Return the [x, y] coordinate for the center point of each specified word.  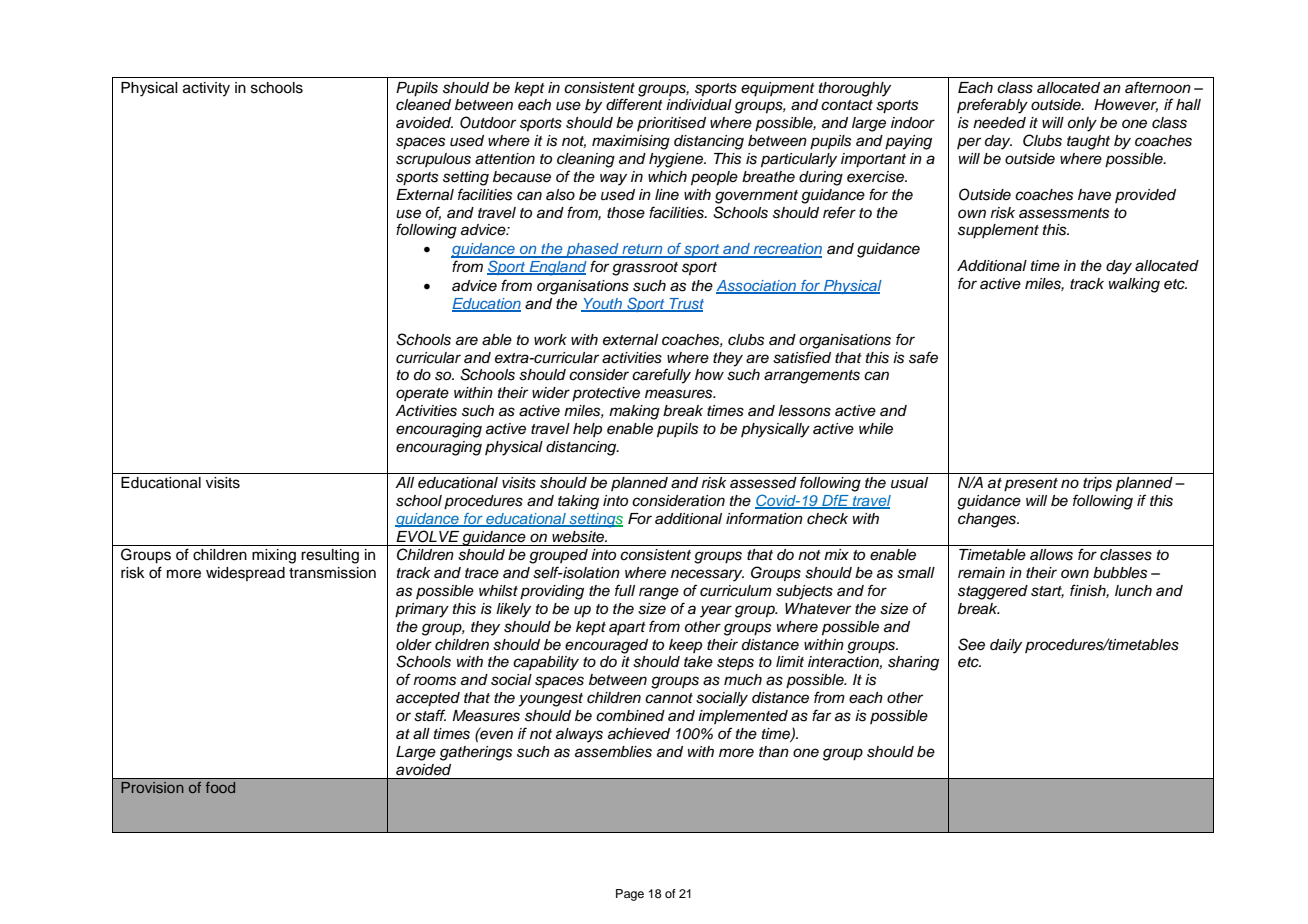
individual [699, 105]
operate [422, 394]
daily [1006, 646]
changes [988, 520]
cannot [669, 698]
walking [1134, 285]
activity [206, 89]
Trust [685, 305]
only [1082, 124]
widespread [245, 574]
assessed [763, 483]
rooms [435, 681]
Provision [152, 787]
